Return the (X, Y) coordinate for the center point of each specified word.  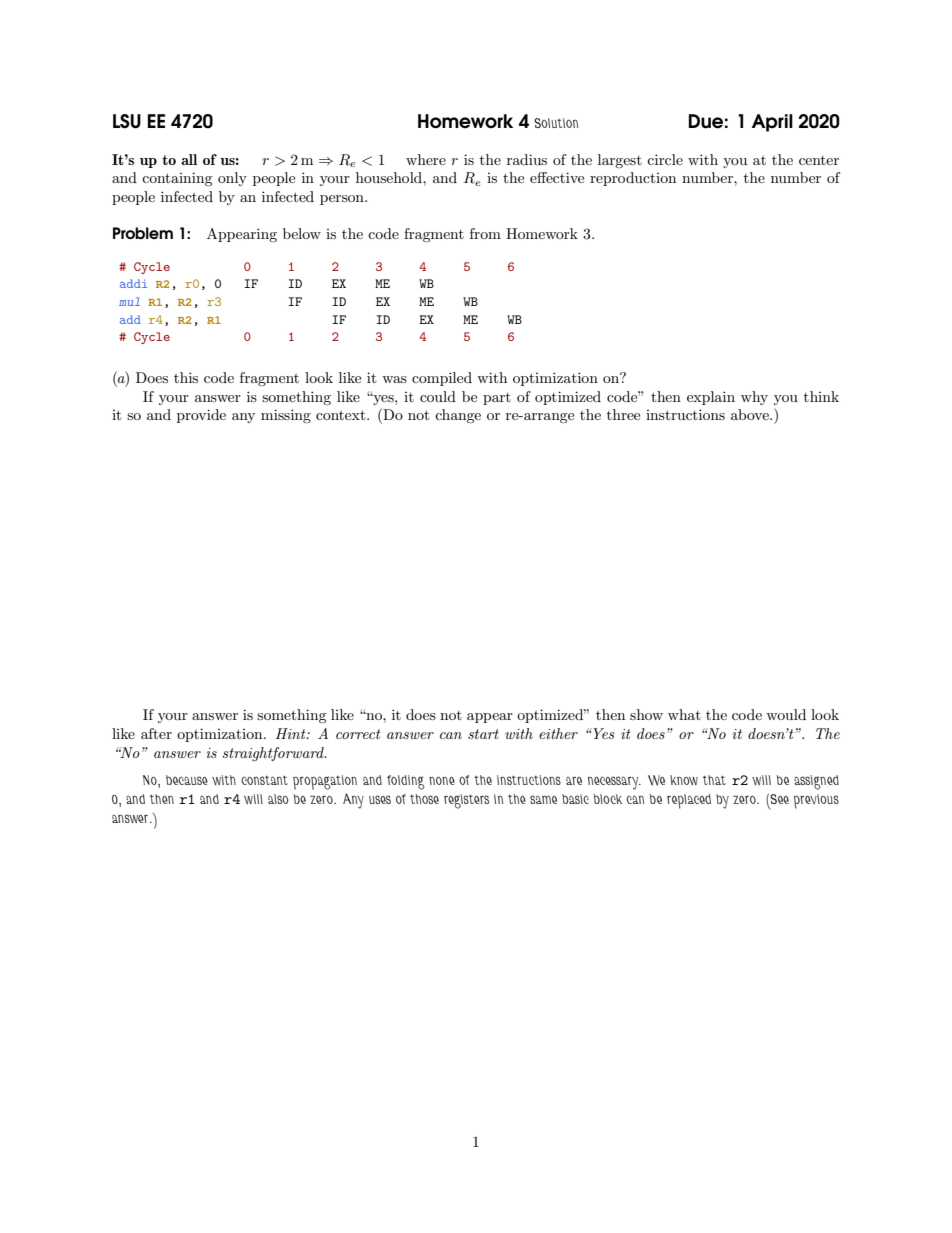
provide (201, 416)
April (772, 123)
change (458, 416)
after (156, 733)
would (786, 714)
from (485, 233)
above (751, 414)
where (426, 159)
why (754, 398)
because (187, 780)
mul (129, 301)
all (189, 159)
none (442, 780)
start (483, 734)
